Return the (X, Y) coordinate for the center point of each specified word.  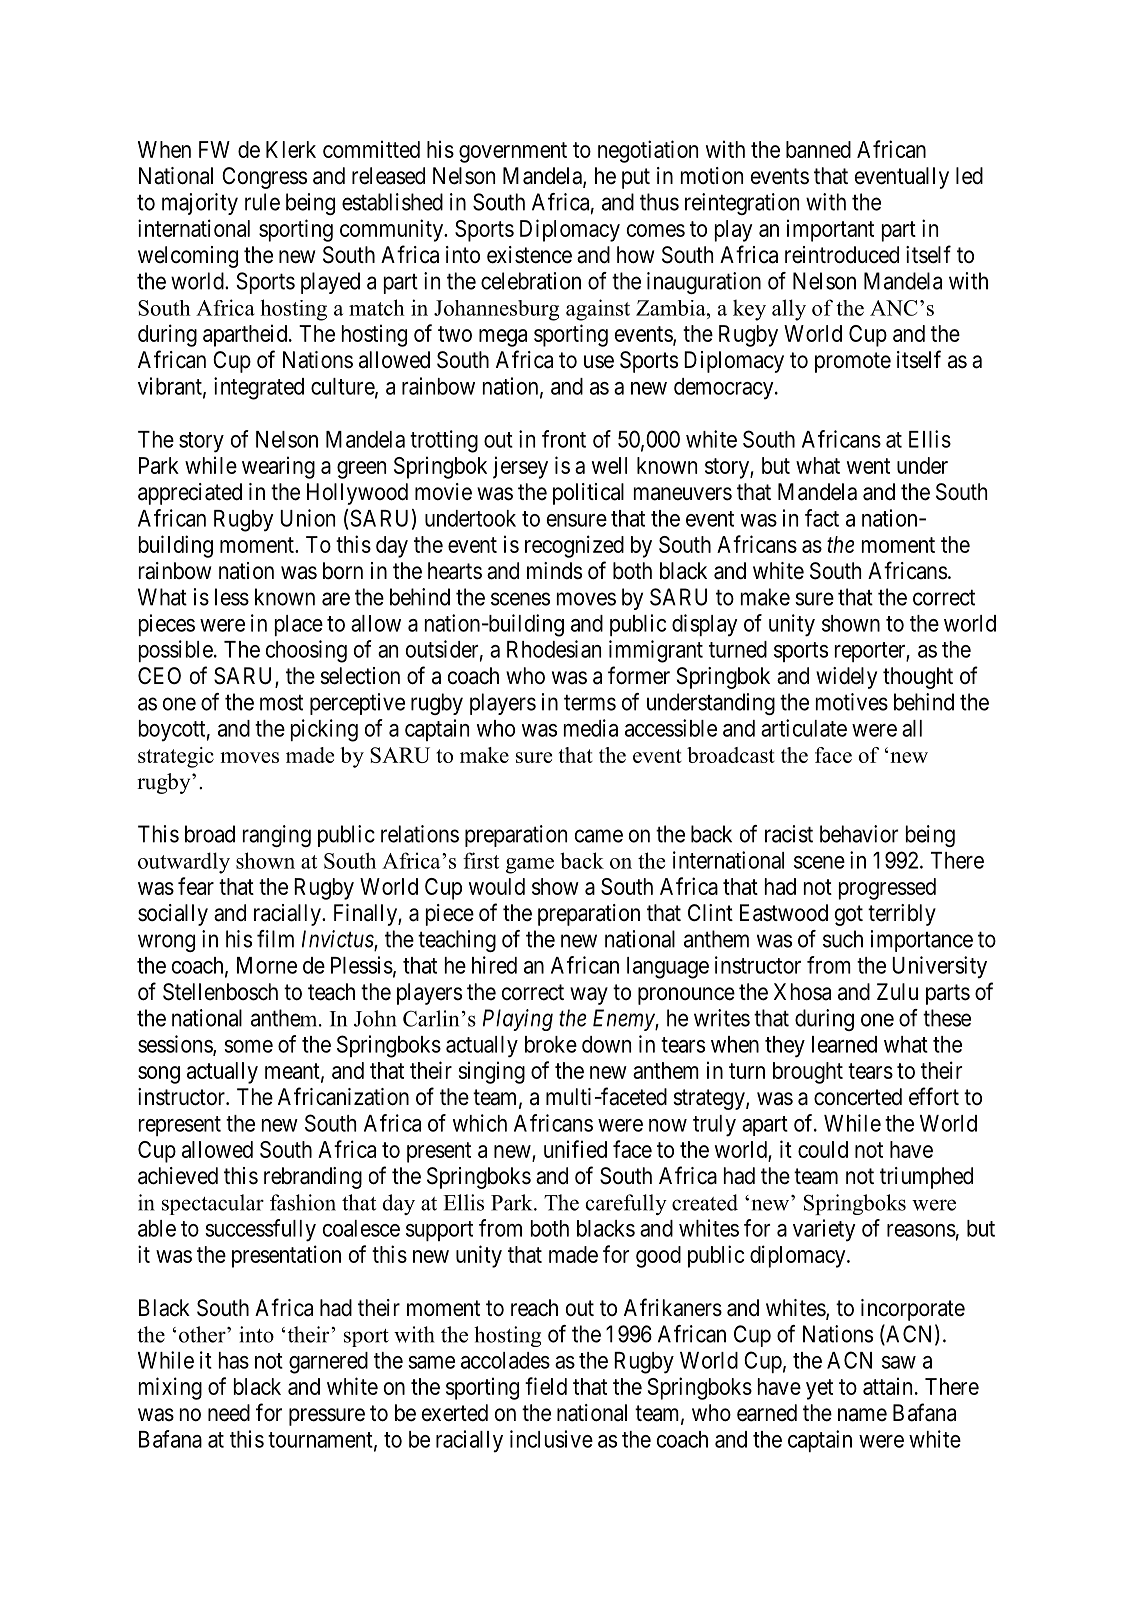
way (589, 996)
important (830, 230)
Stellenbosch (220, 992)
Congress (264, 178)
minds (554, 571)
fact (822, 518)
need (229, 1413)
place (299, 625)
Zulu (897, 991)
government (513, 152)
